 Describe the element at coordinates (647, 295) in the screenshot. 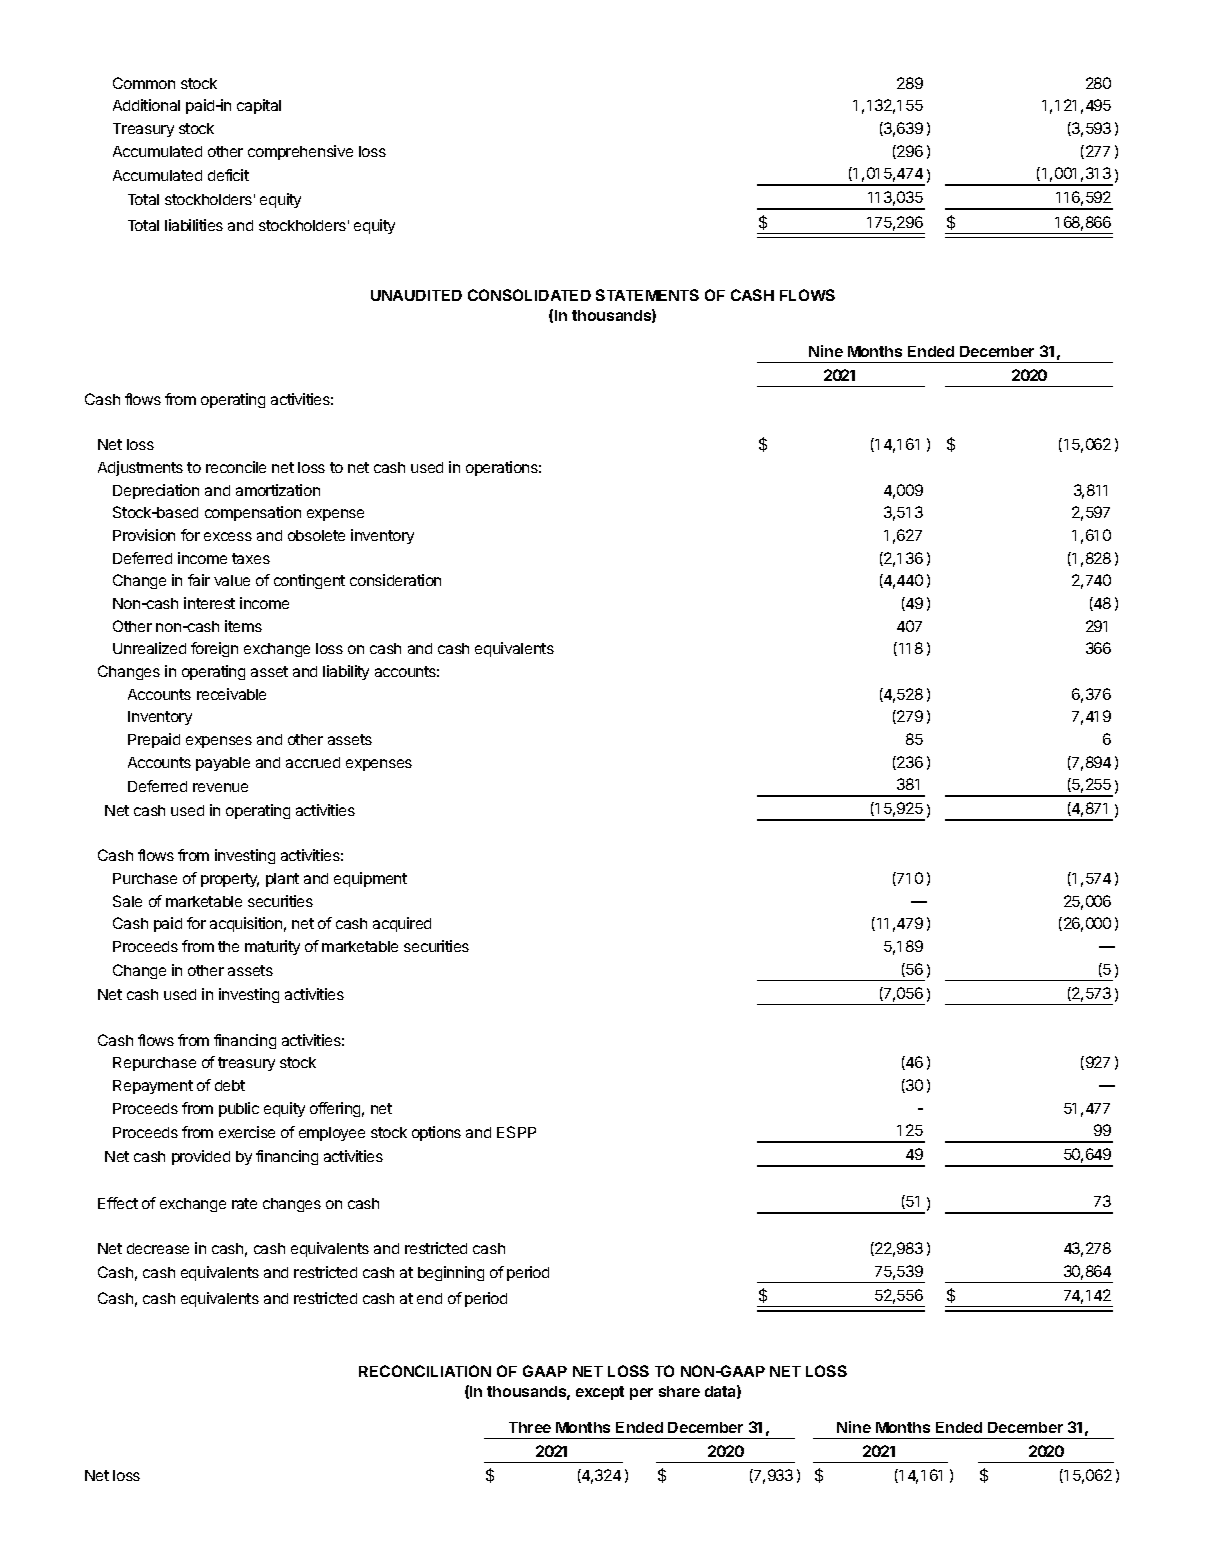

I see `STATEMENTS` at that location.
